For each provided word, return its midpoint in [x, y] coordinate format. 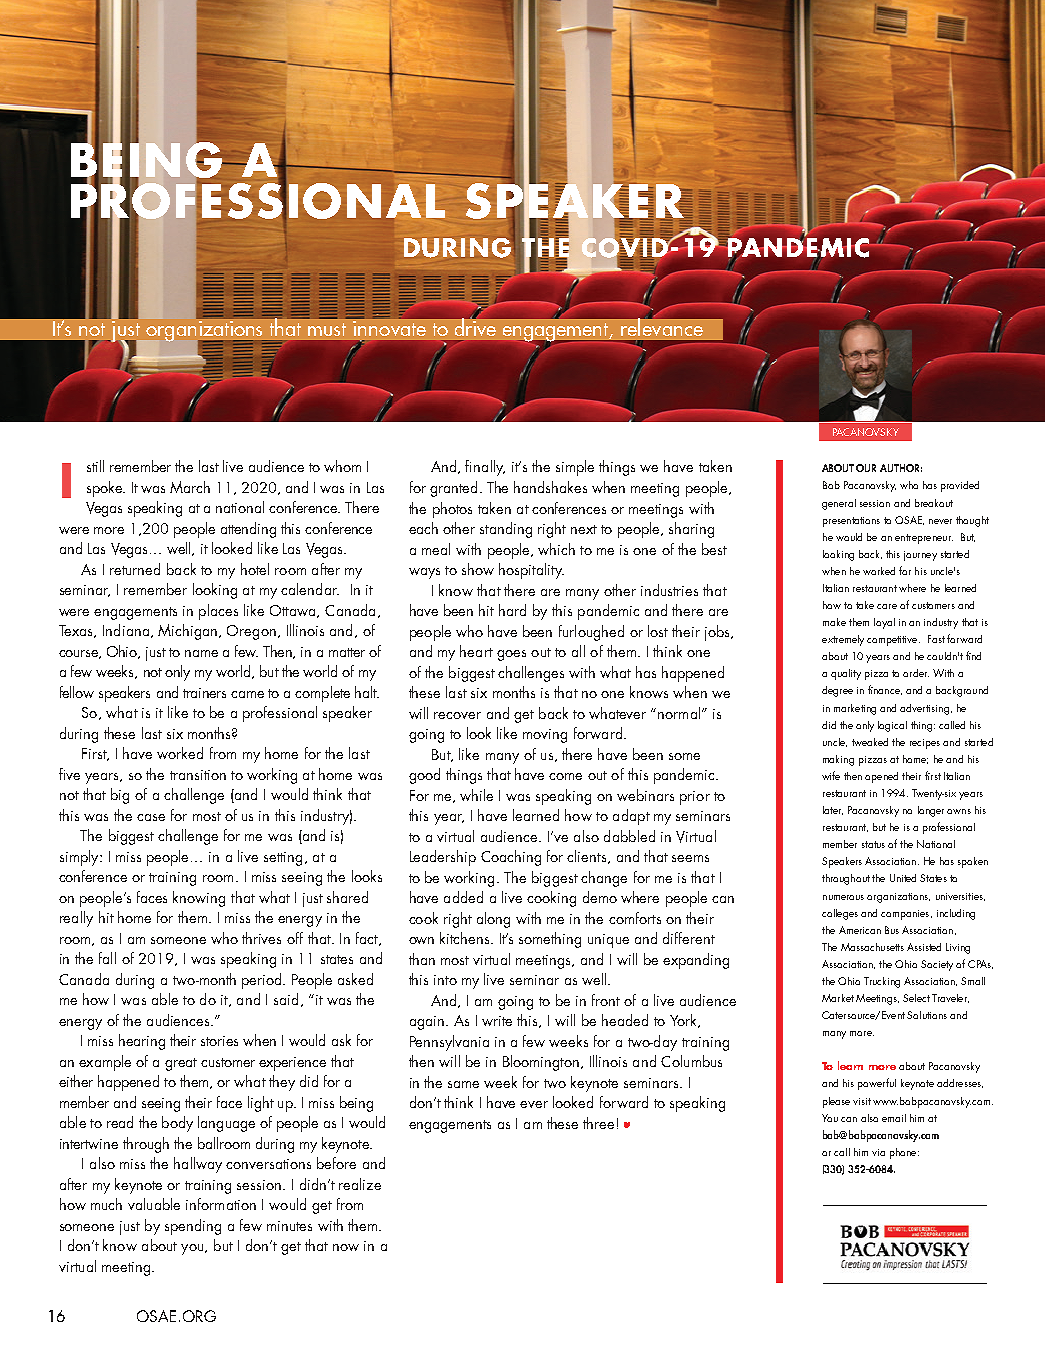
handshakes [550, 487]
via [878, 1152]
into [445, 980]
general [839, 504]
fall [107, 958]
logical [892, 726]
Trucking [882, 982]
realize [360, 1184]
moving [545, 736]
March [190, 487]
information [221, 1204]
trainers [204, 693]
